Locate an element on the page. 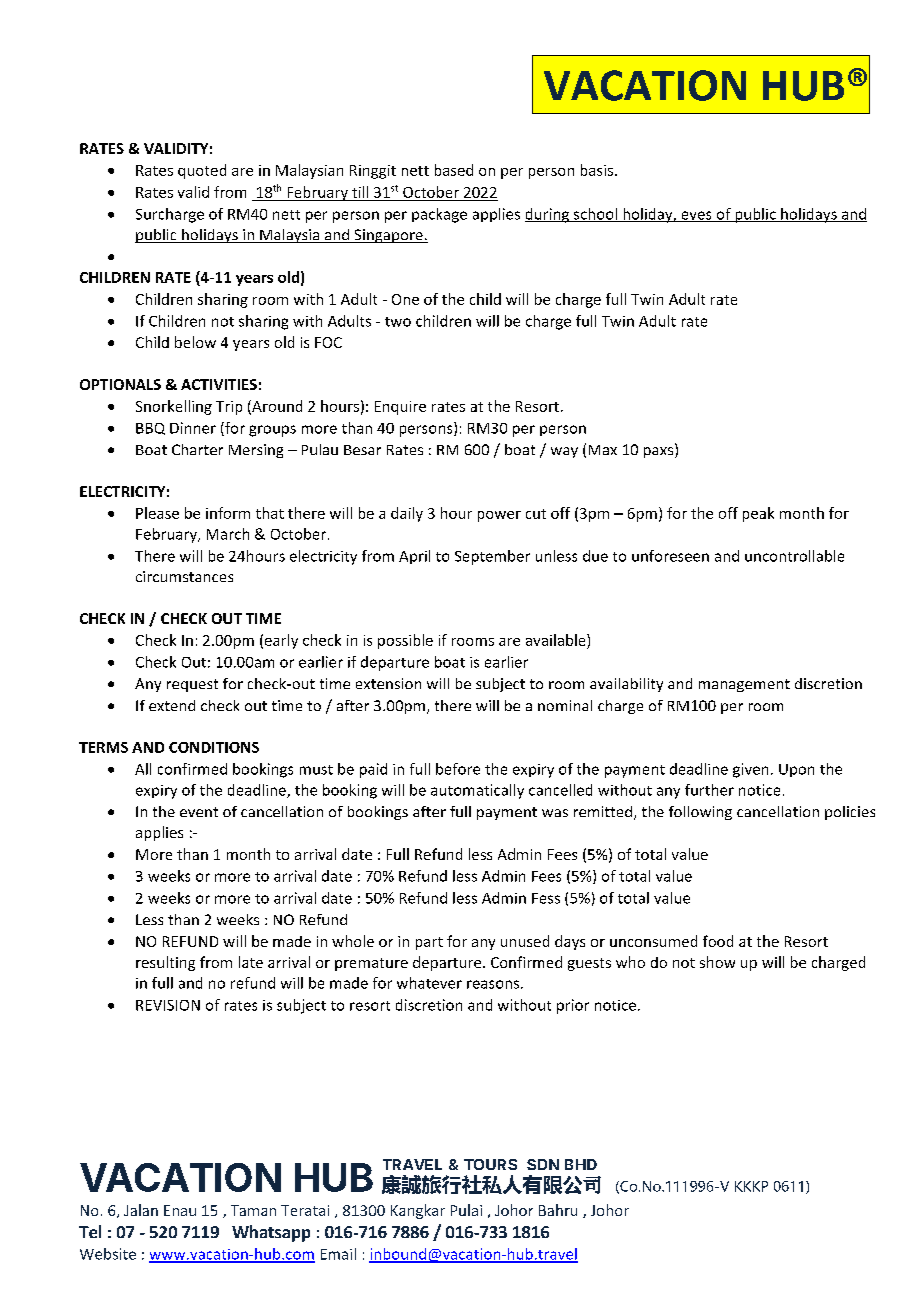  eves is located at coordinates (696, 216).
